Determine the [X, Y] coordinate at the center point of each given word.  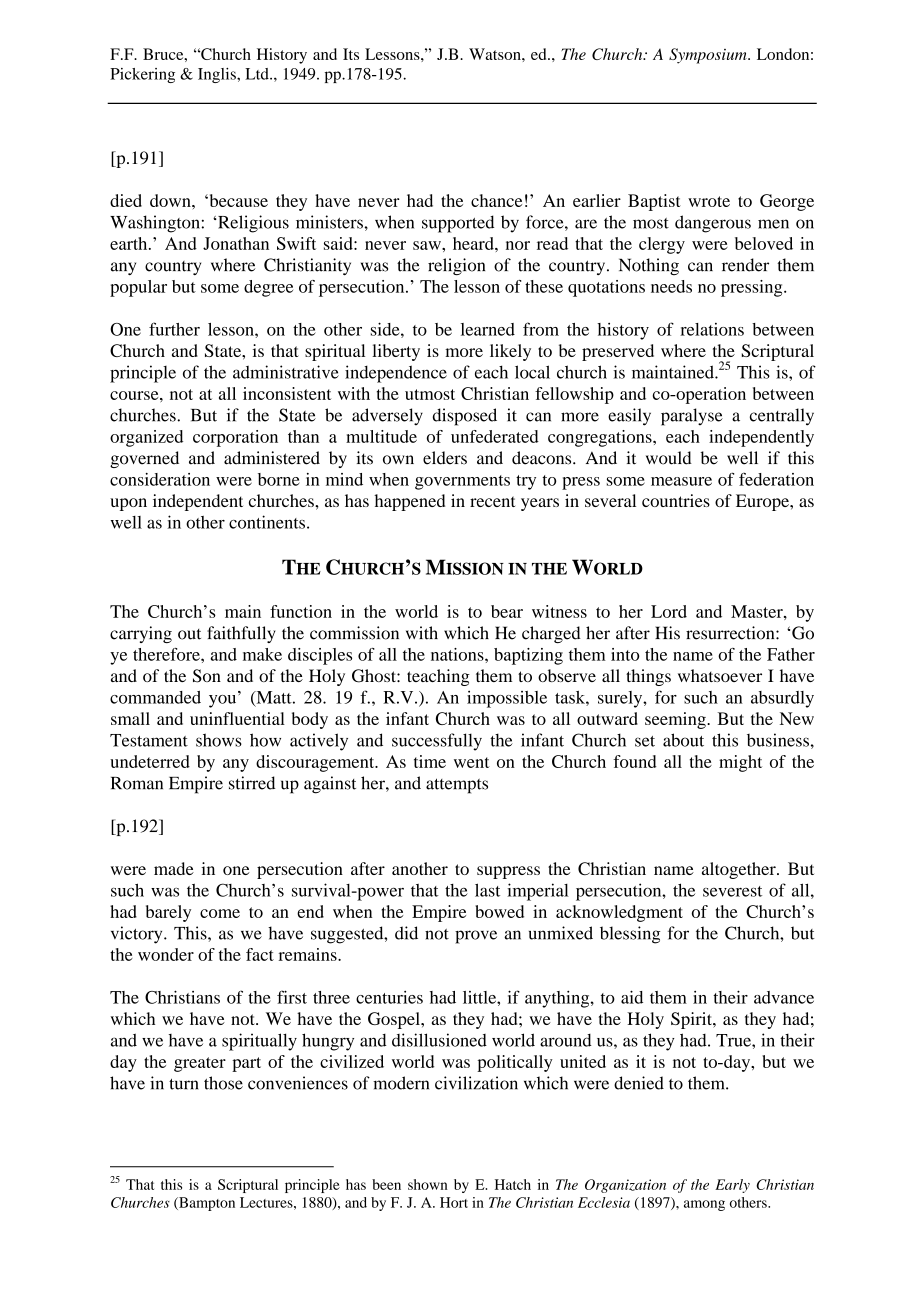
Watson [496, 54]
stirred [252, 783]
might [740, 763]
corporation [235, 438]
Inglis [218, 75]
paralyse [692, 417]
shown [428, 1184]
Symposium [709, 56]
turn [183, 1084]
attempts [457, 786]
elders [445, 458]
